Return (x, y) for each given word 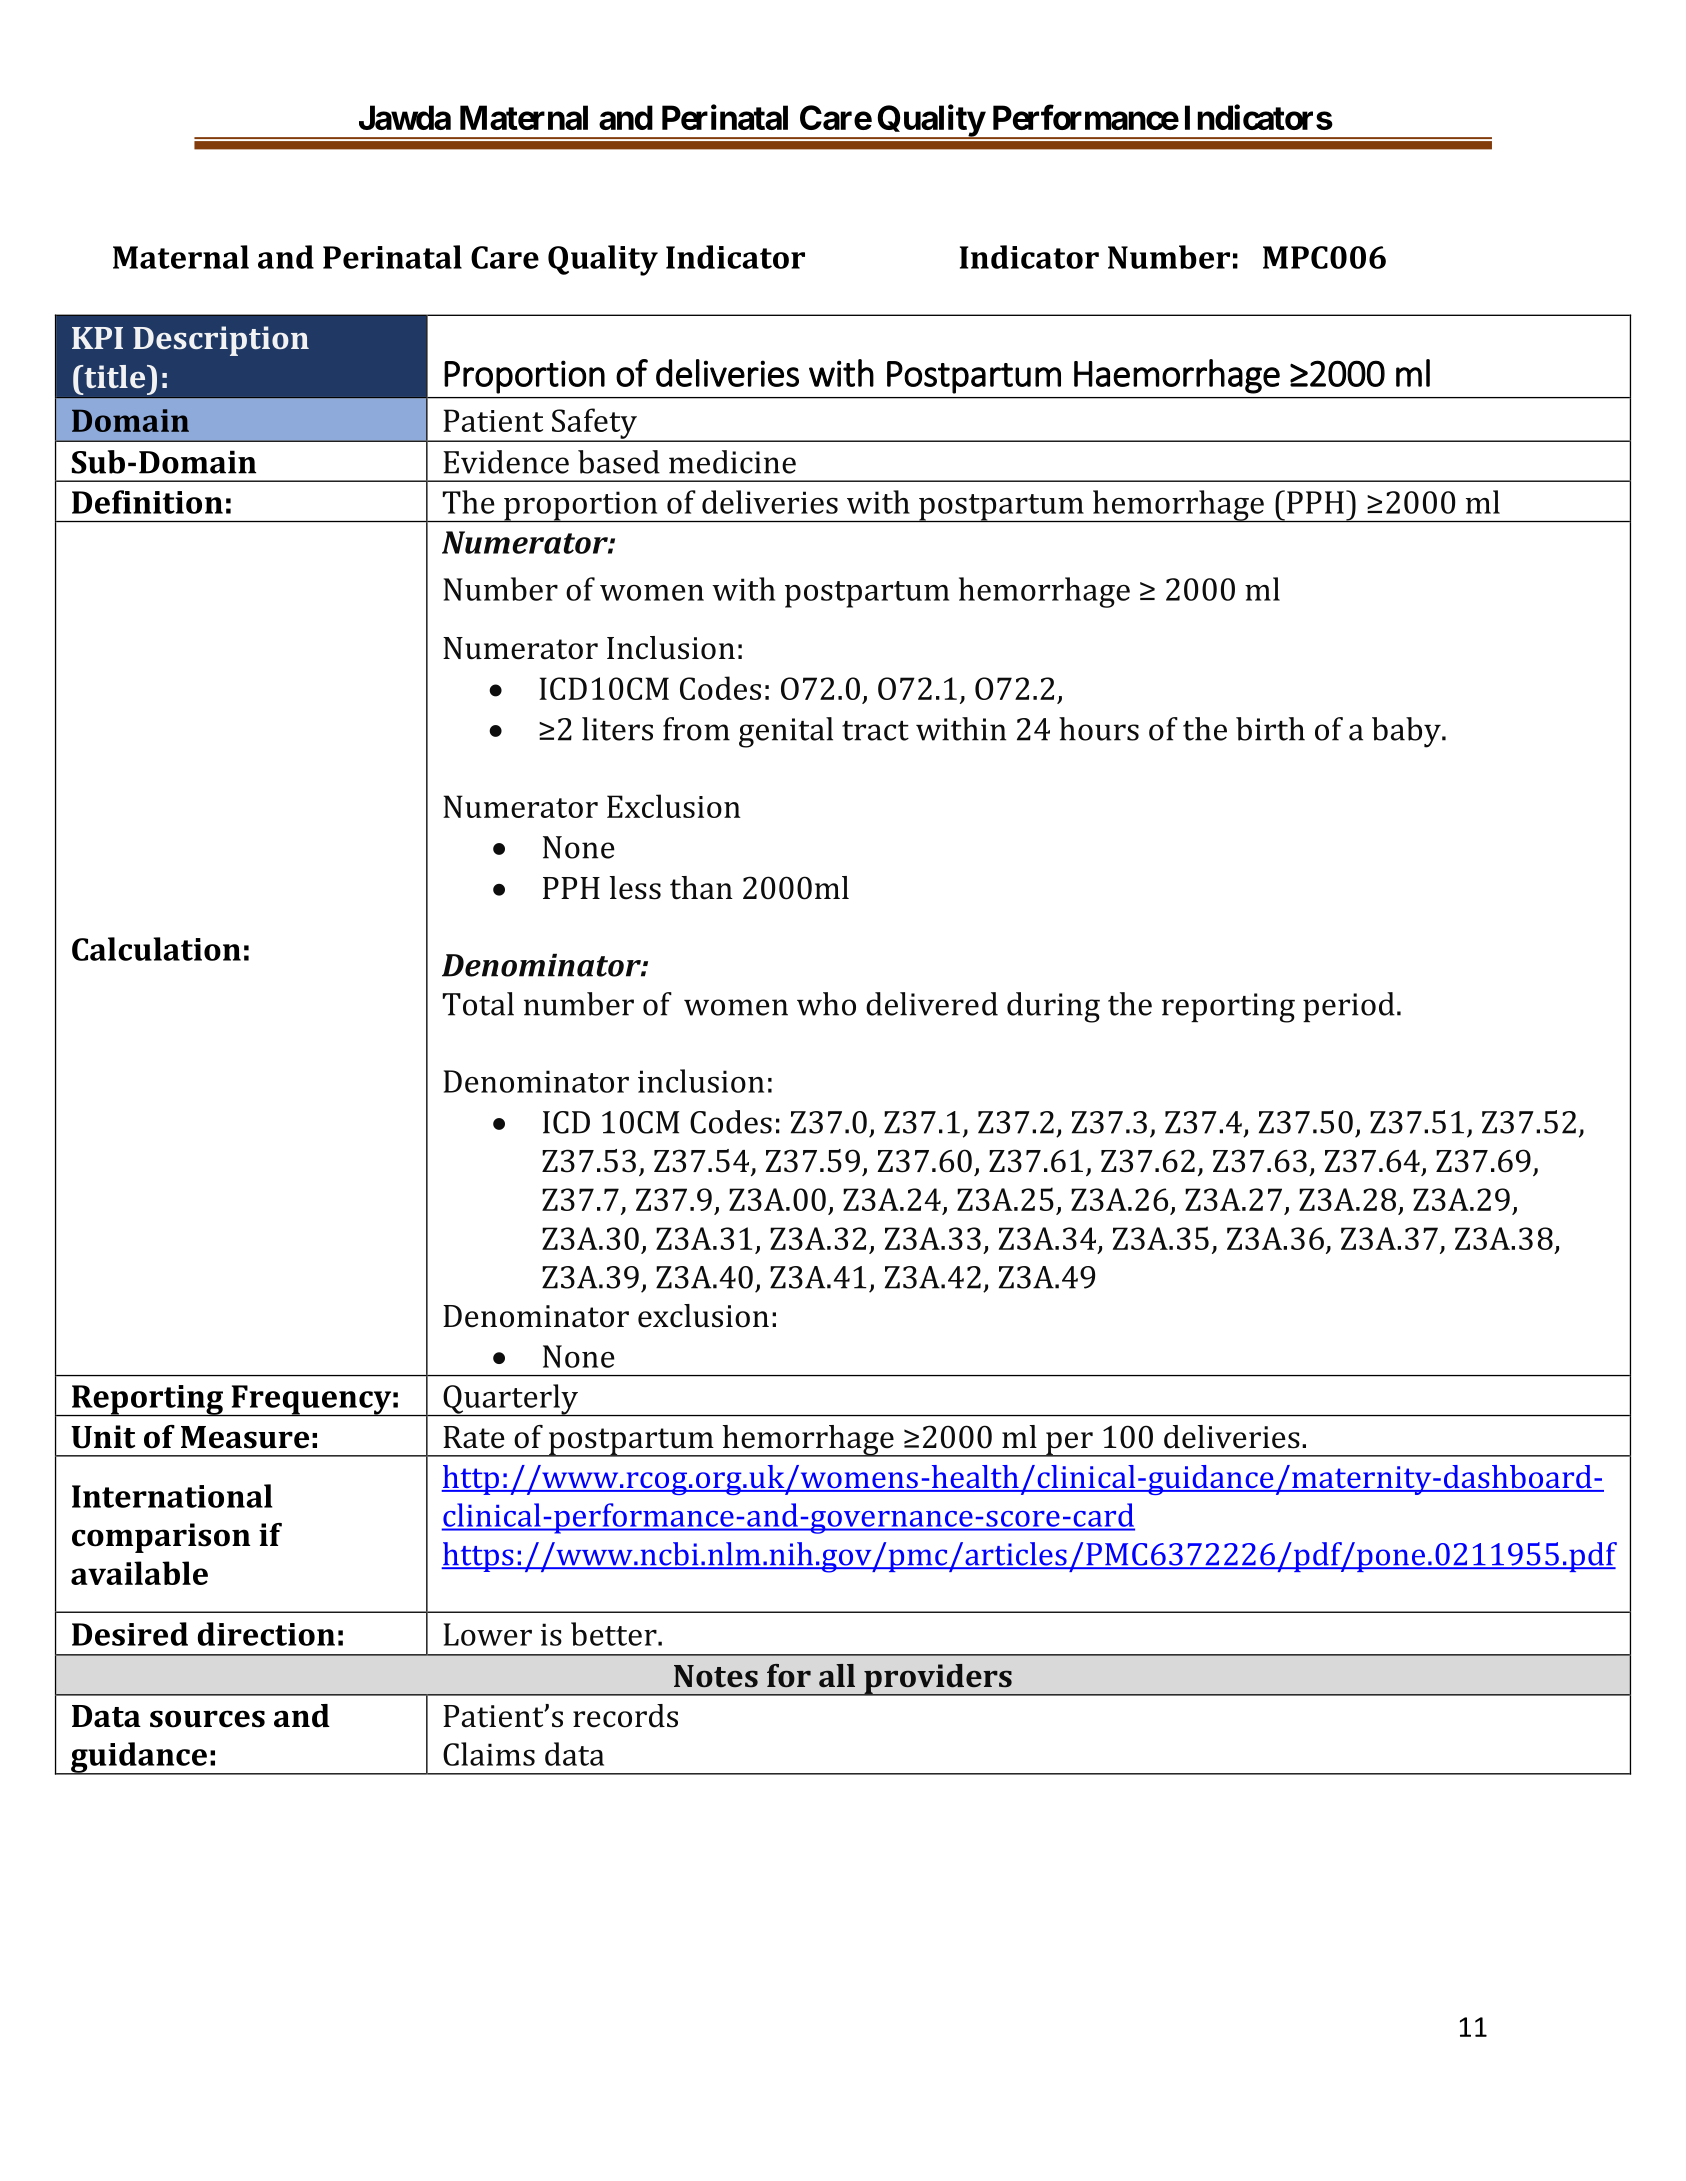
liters (617, 729)
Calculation (156, 949)
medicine (732, 462)
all (837, 1675)
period (1349, 1007)
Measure (245, 1437)
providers (938, 1680)
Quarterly (510, 1400)
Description (221, 341)
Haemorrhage (1177, 376)
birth (1270, 729)
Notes (716, 1676)
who (826, 1004)
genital (786, 732)
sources (207, 1719)
